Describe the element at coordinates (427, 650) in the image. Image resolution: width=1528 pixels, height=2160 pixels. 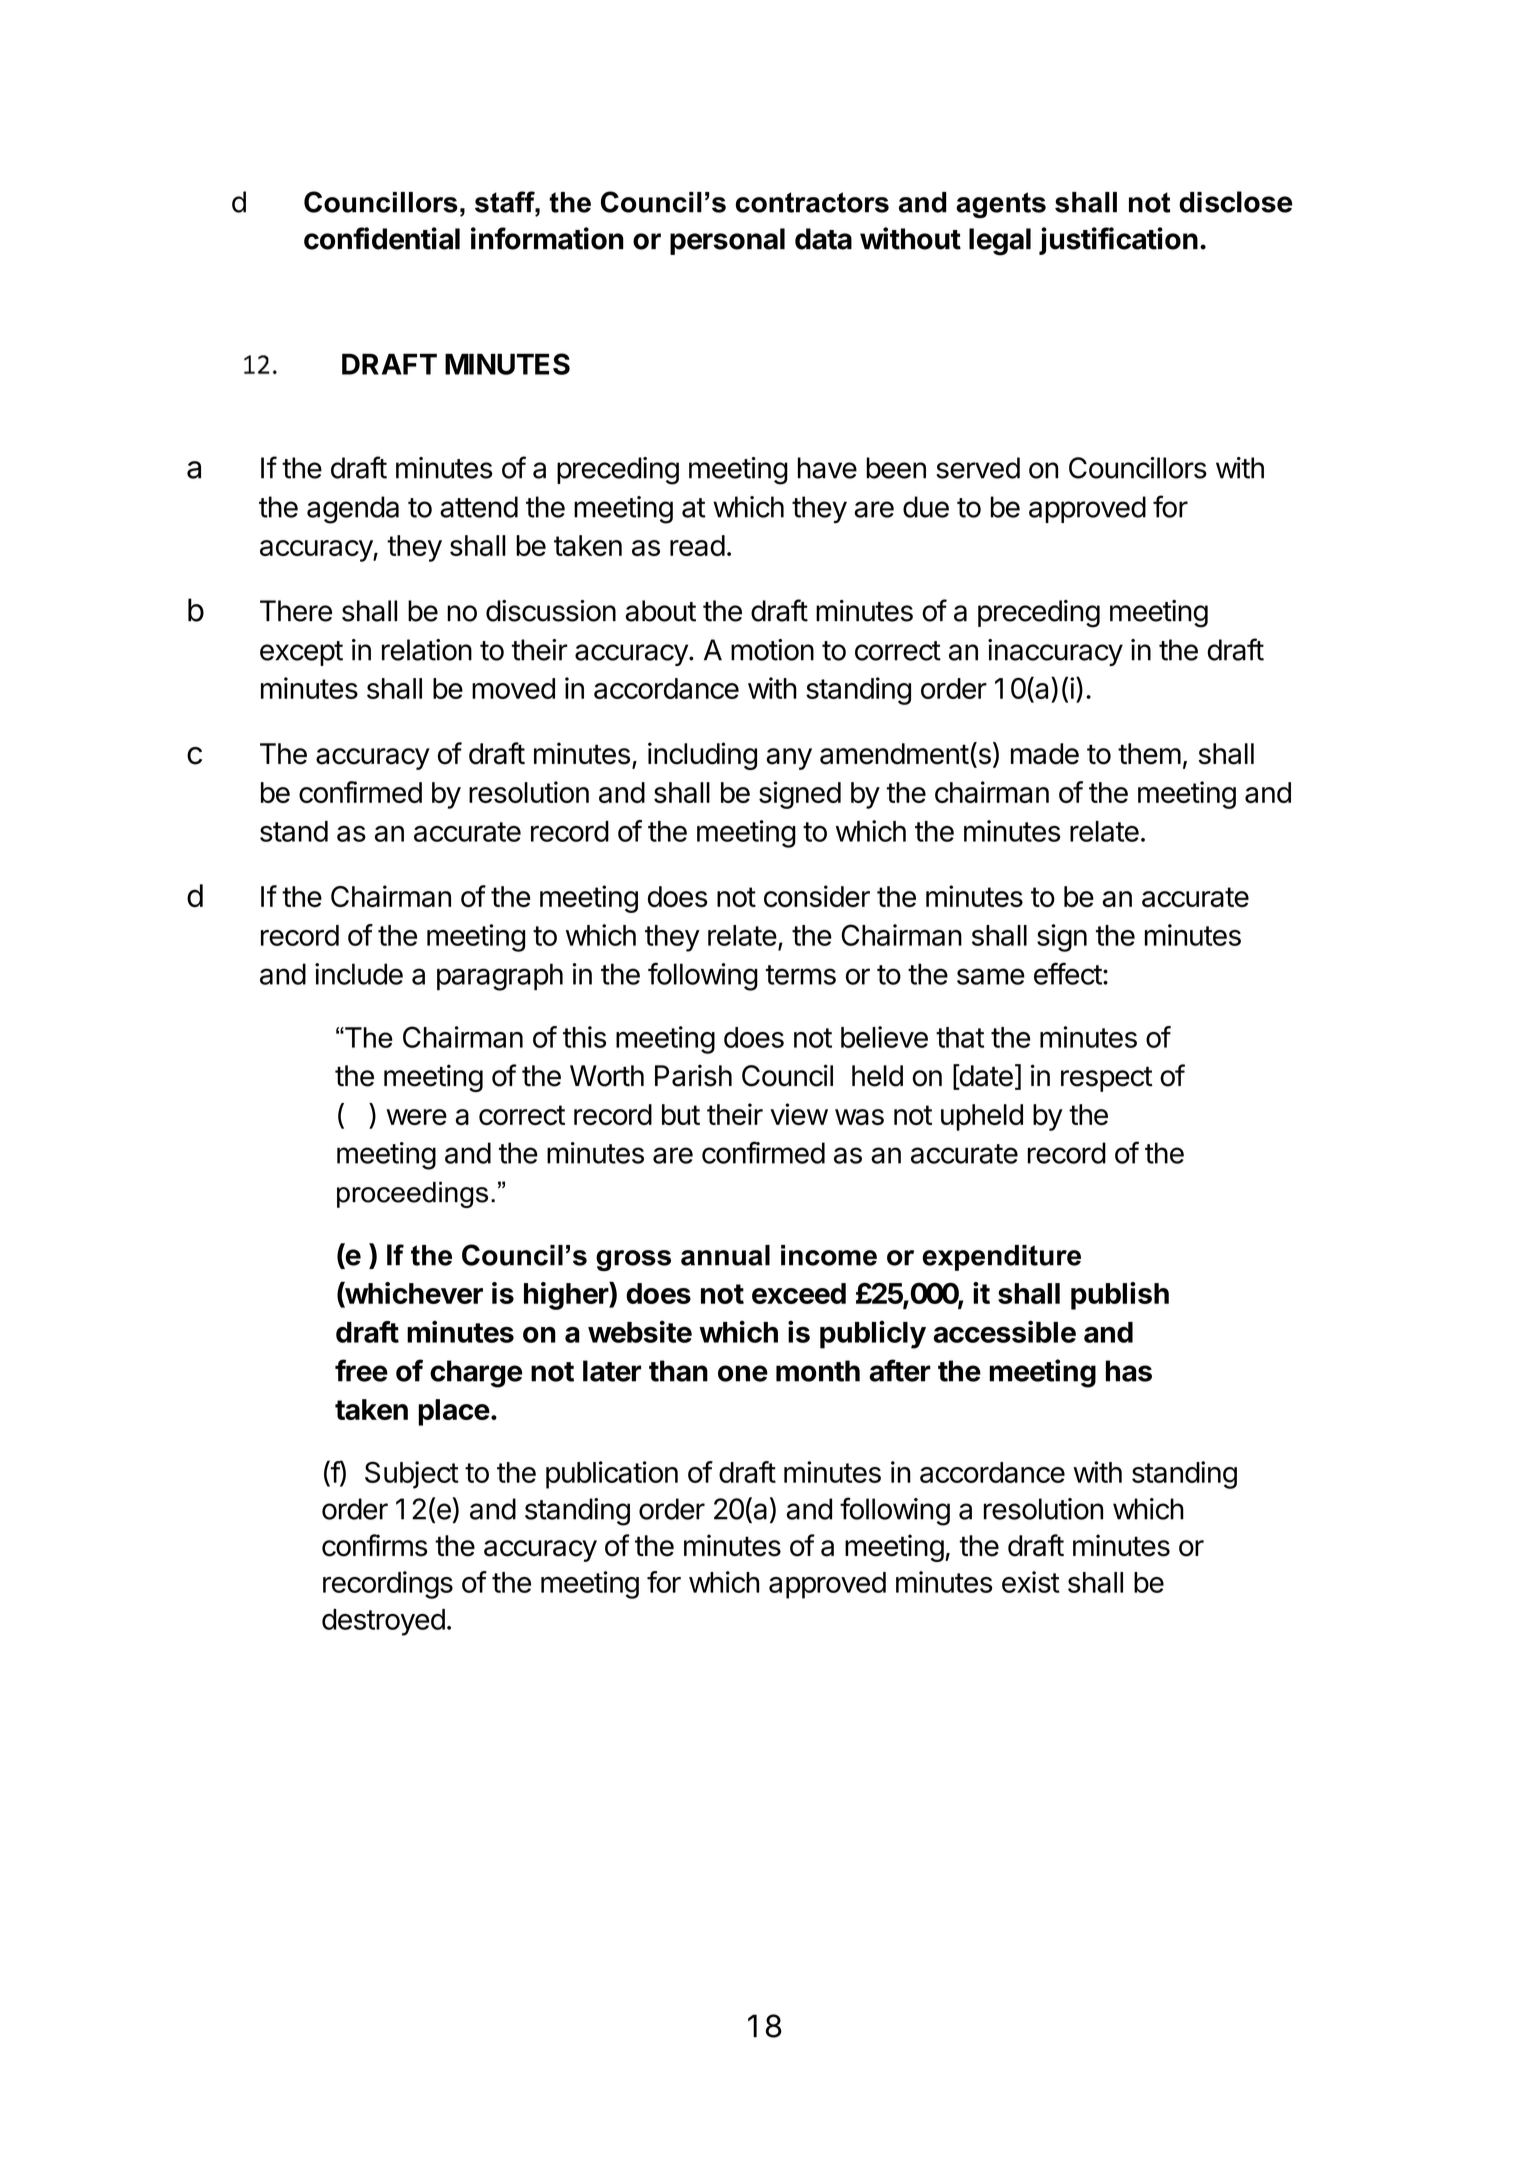
I see `relation` at that location.
